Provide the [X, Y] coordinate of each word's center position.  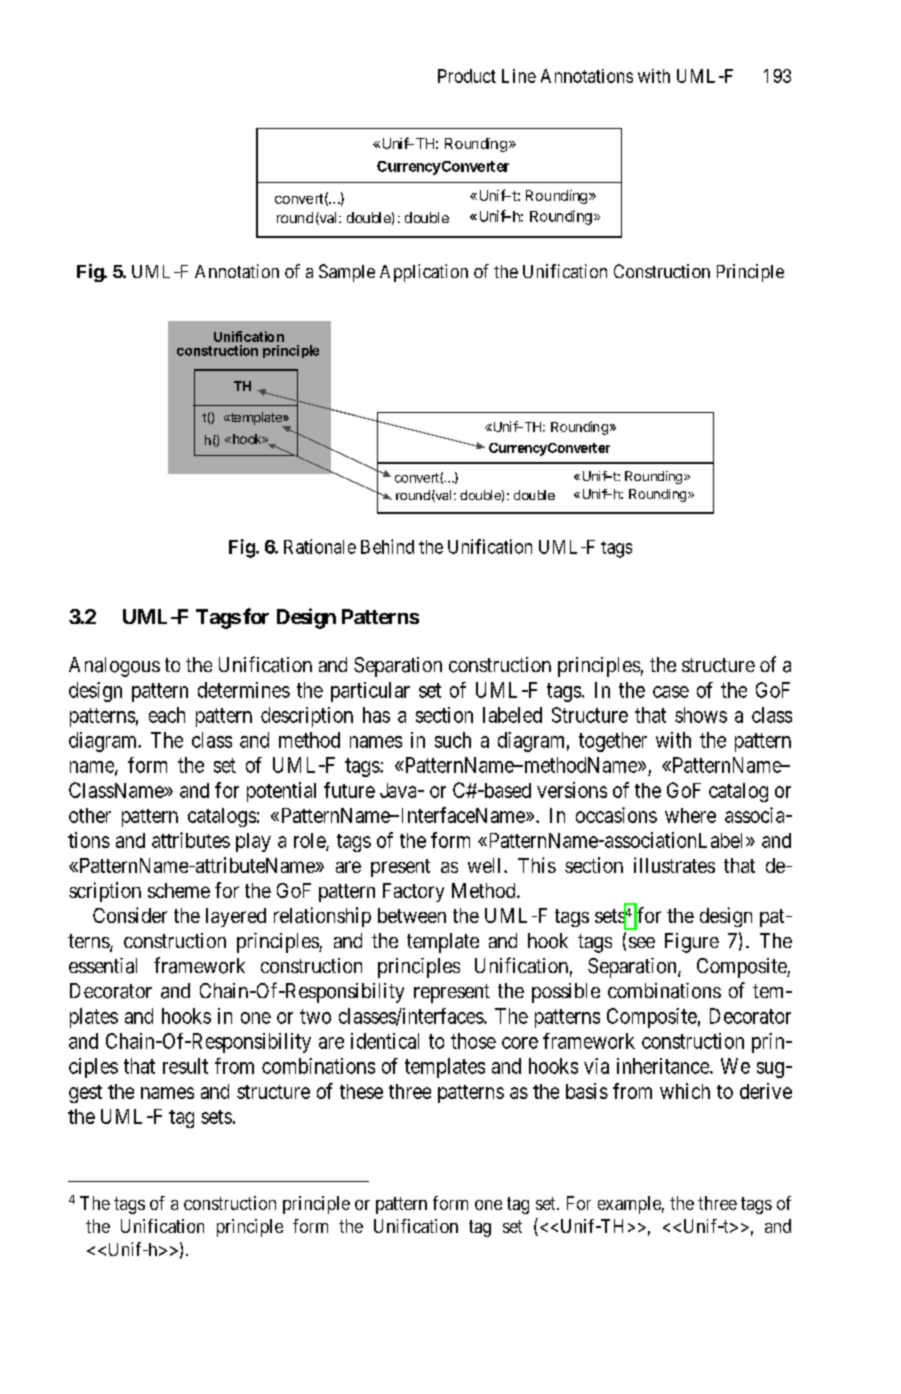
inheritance [664, 1066]
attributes [191, 840]
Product [467, 76]
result [185, 1066]
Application [424, 273]
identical [385, 1041]
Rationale [320, 546]
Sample [347, 273]
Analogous [114, 667]
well [486, 865]
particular [370, 692]
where [690, 815]
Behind [387, 546]
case [671, 692]
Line [519, 76]
